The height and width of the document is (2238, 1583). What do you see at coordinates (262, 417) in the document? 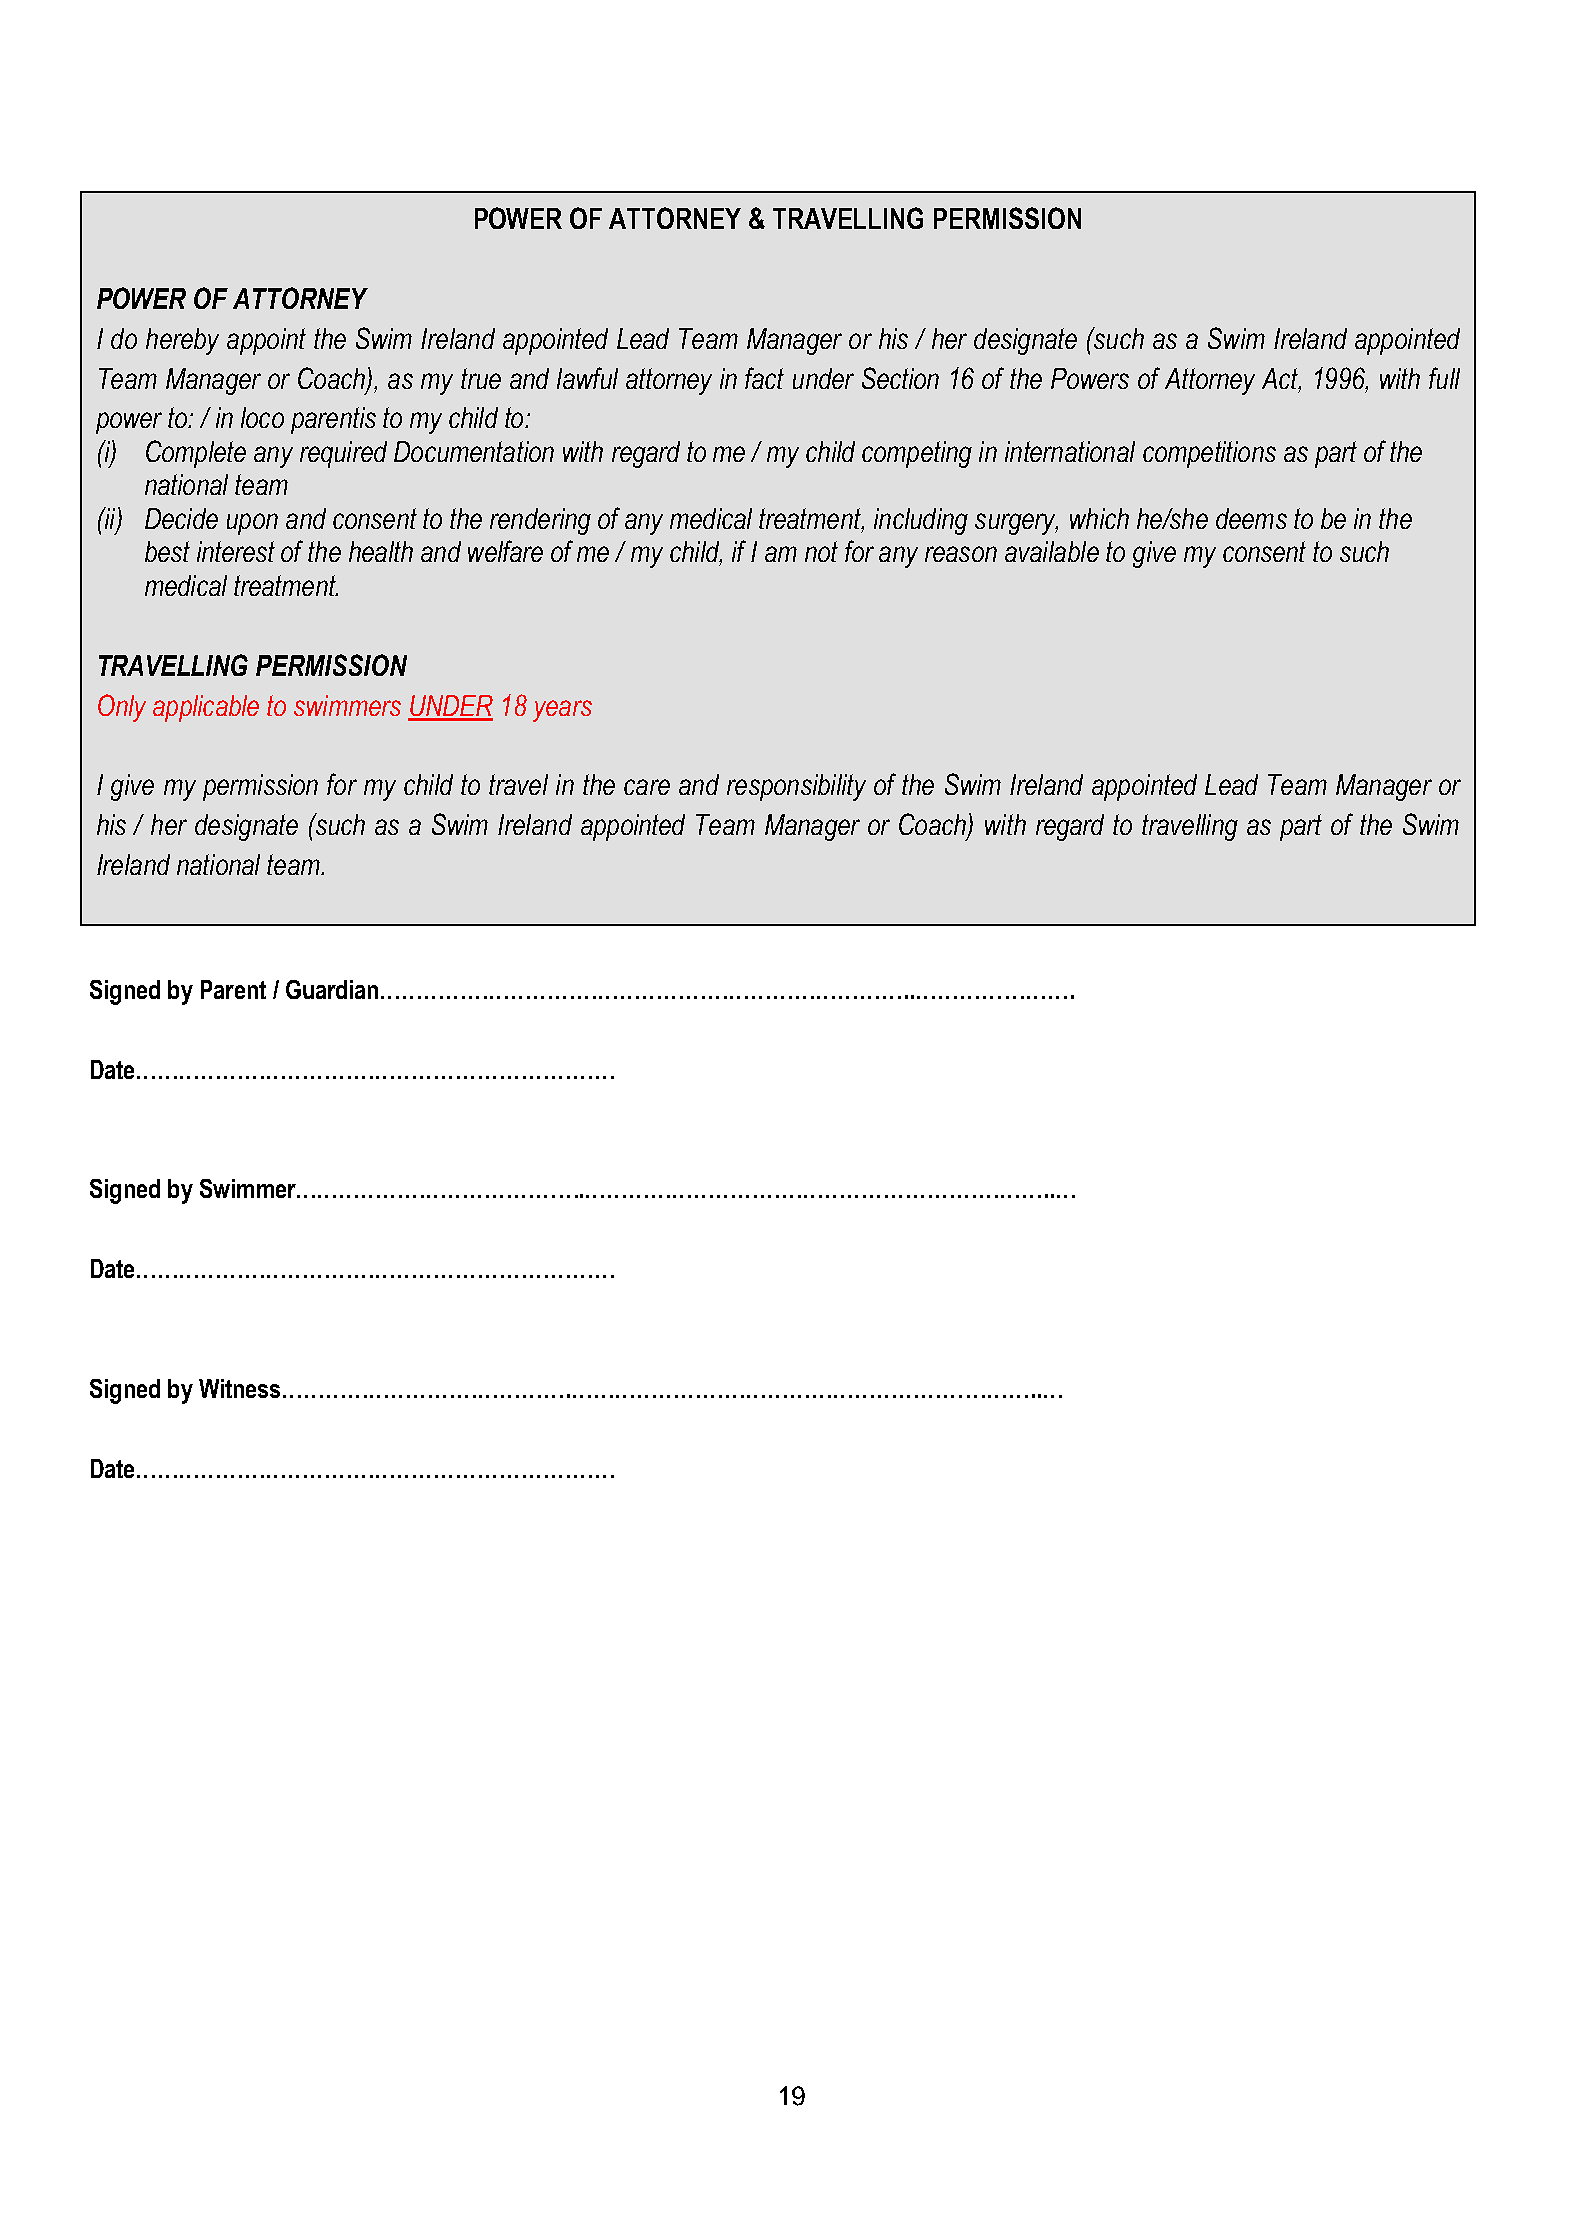
I see `loco` at bounding box center [262, 417].
